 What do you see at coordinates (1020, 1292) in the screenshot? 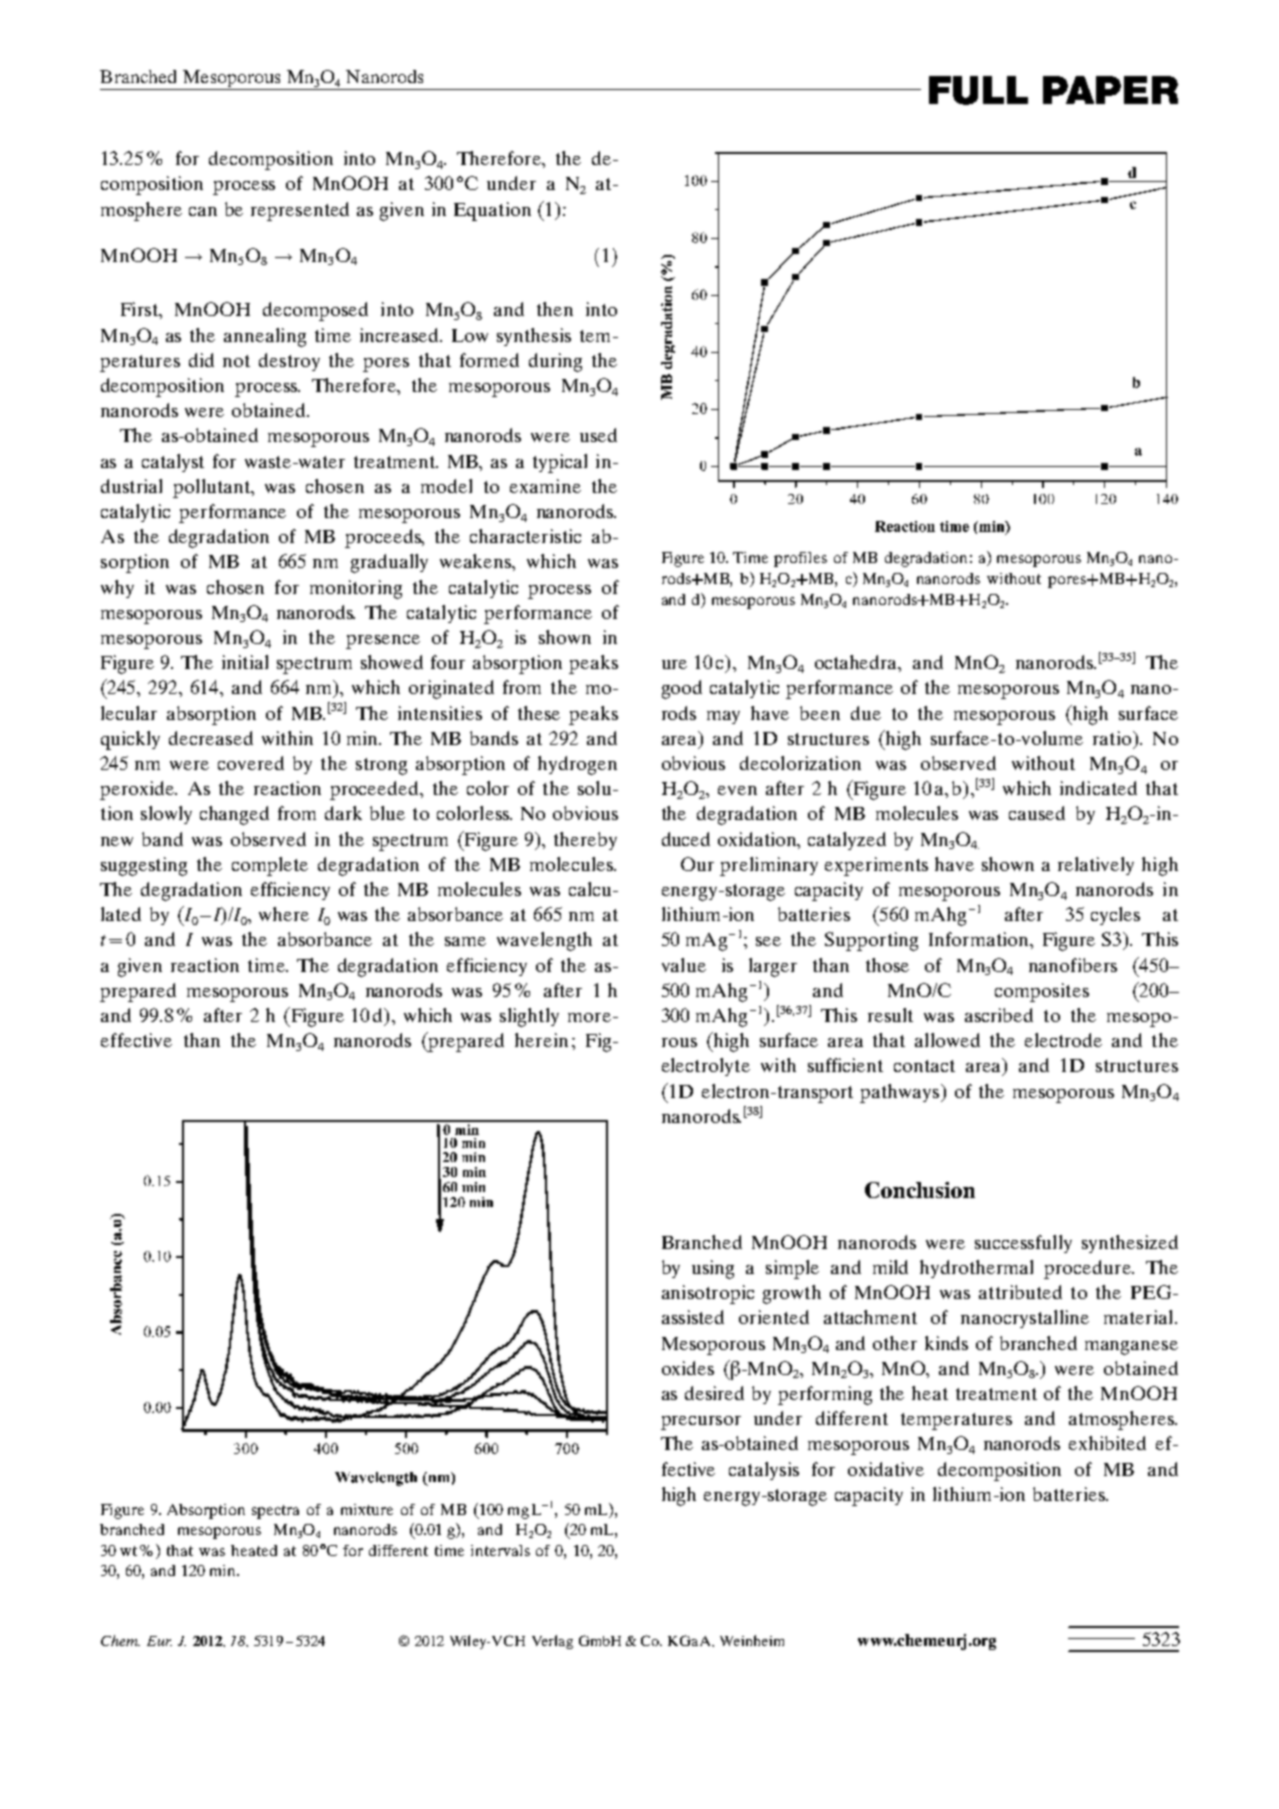
I see `attributed` at bounding box center [1020, 1292].
